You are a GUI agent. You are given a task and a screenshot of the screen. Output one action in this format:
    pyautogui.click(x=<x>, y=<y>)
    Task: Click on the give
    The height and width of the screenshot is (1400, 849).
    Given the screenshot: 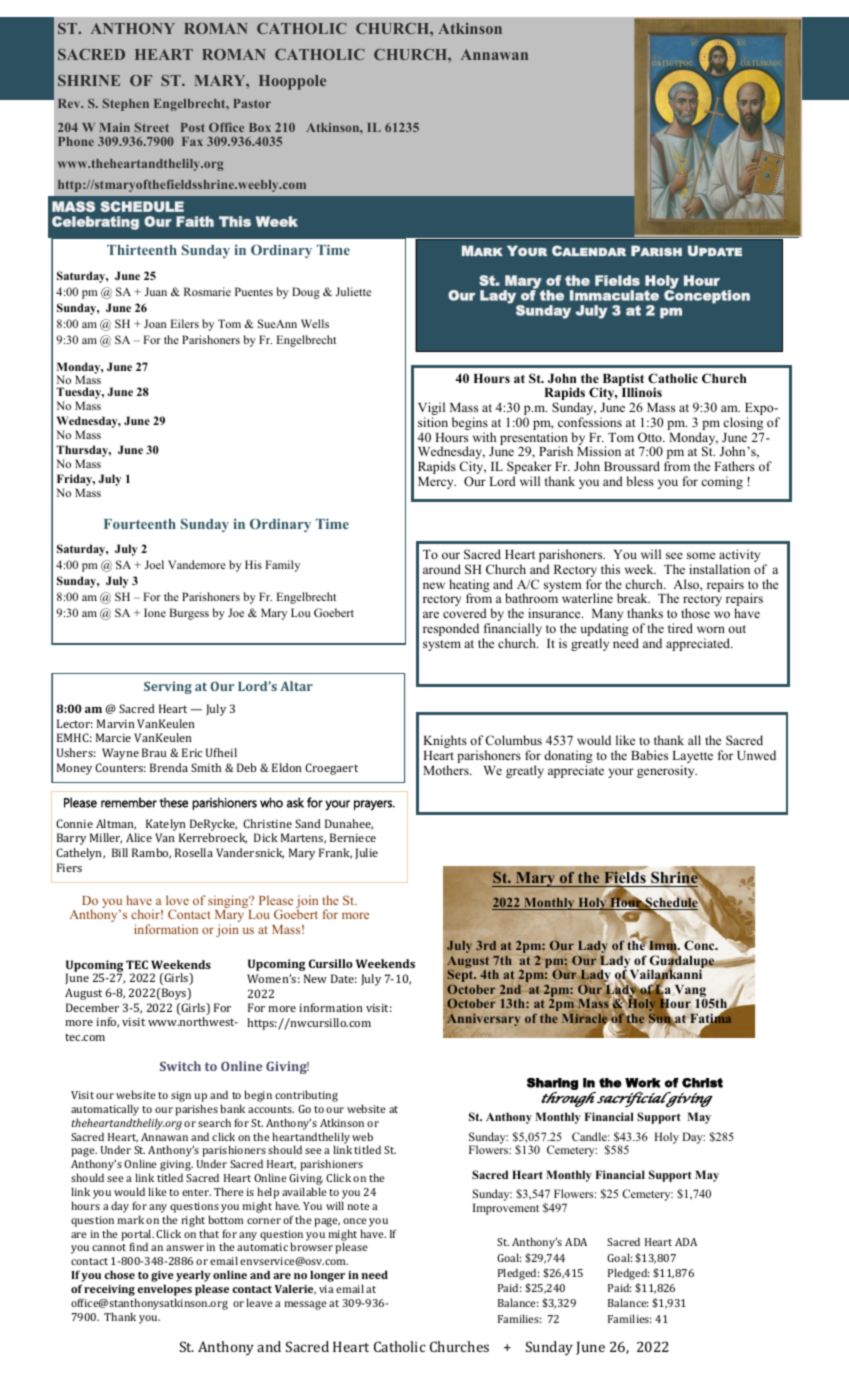 What is the action you would take?
    pyautogui.click(x=162, y=1278)
